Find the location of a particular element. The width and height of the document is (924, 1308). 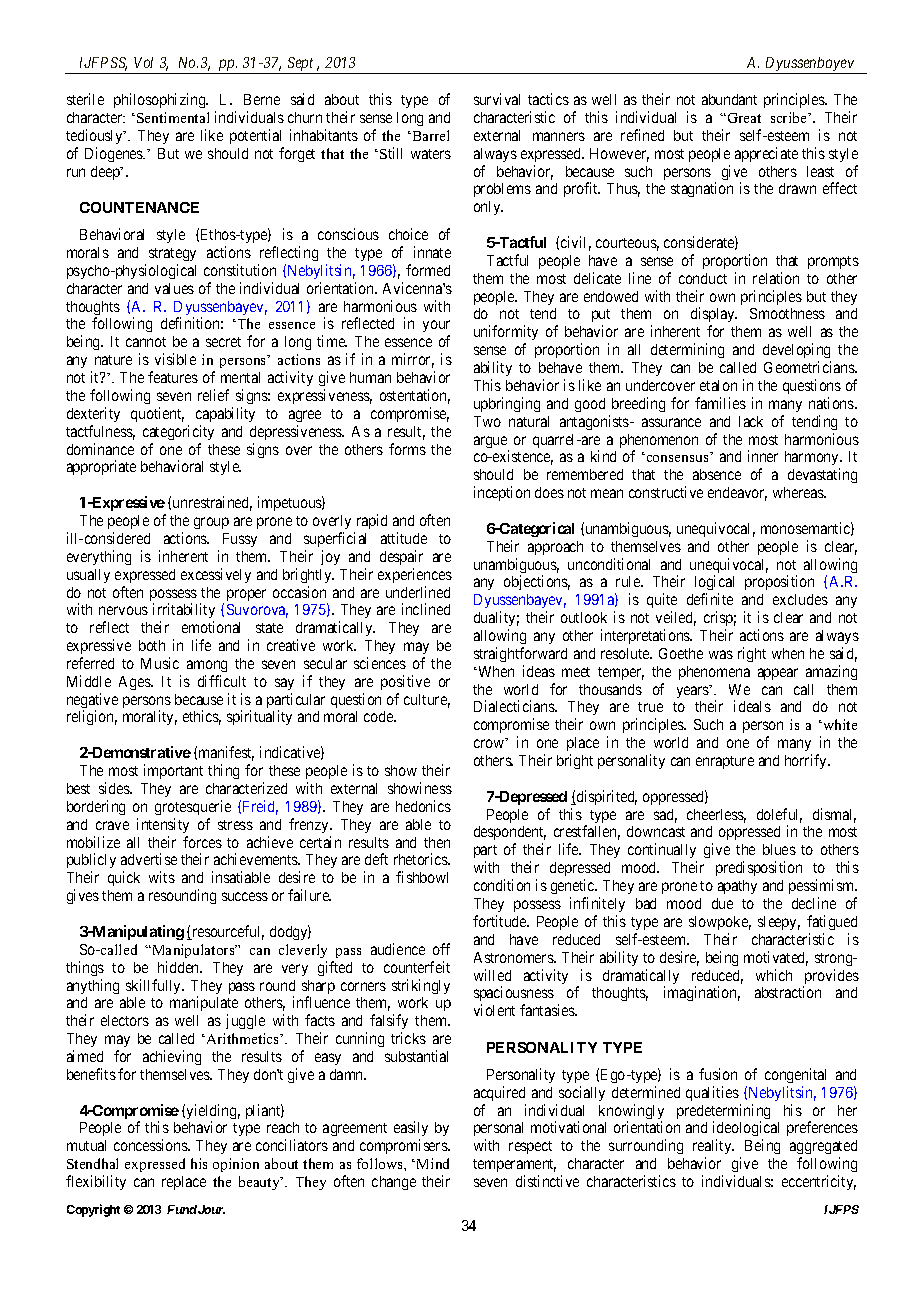

definite is located at coordinates (710, 599).
